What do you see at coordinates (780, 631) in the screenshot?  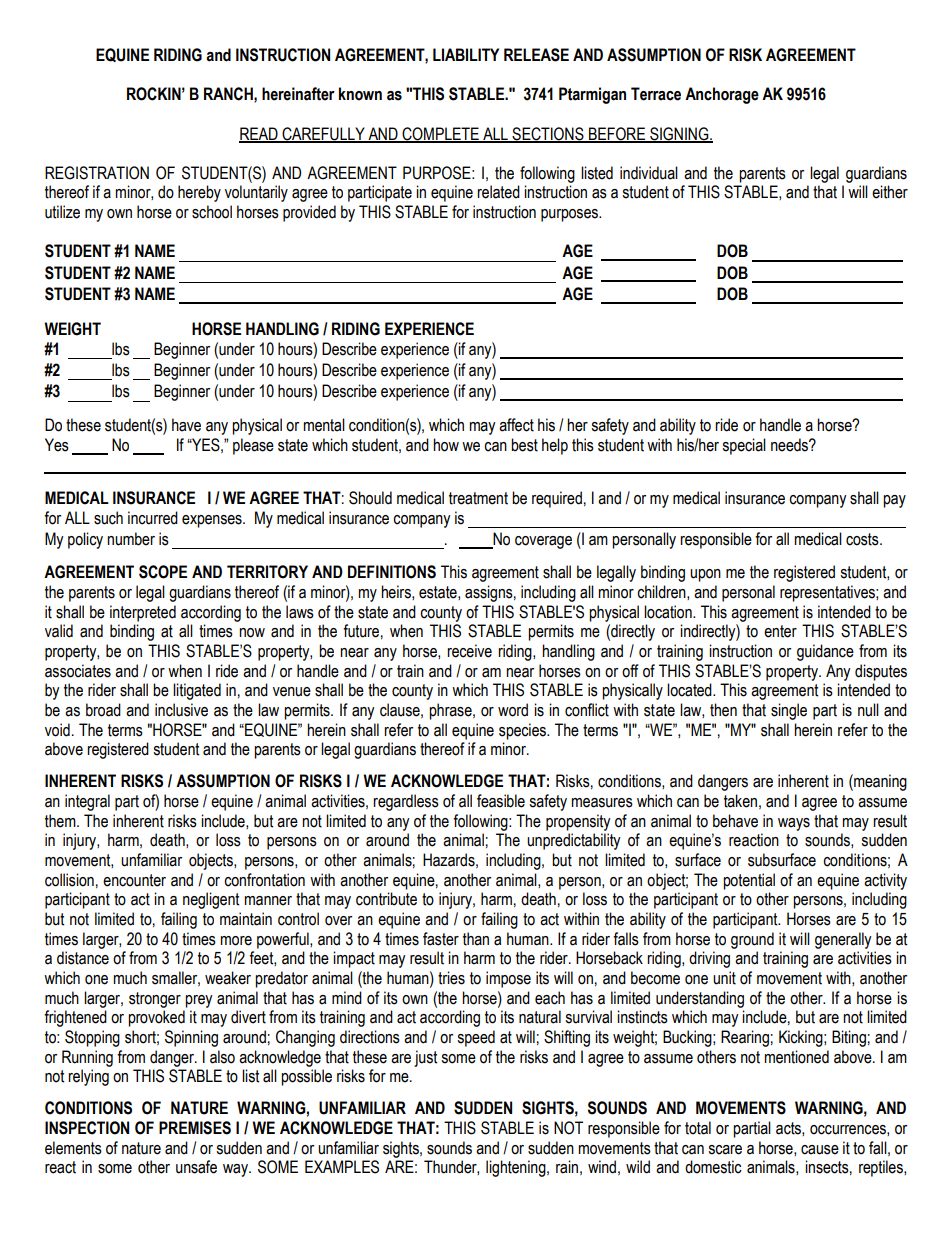 I see `enter` at bounding box center [780, 631].
